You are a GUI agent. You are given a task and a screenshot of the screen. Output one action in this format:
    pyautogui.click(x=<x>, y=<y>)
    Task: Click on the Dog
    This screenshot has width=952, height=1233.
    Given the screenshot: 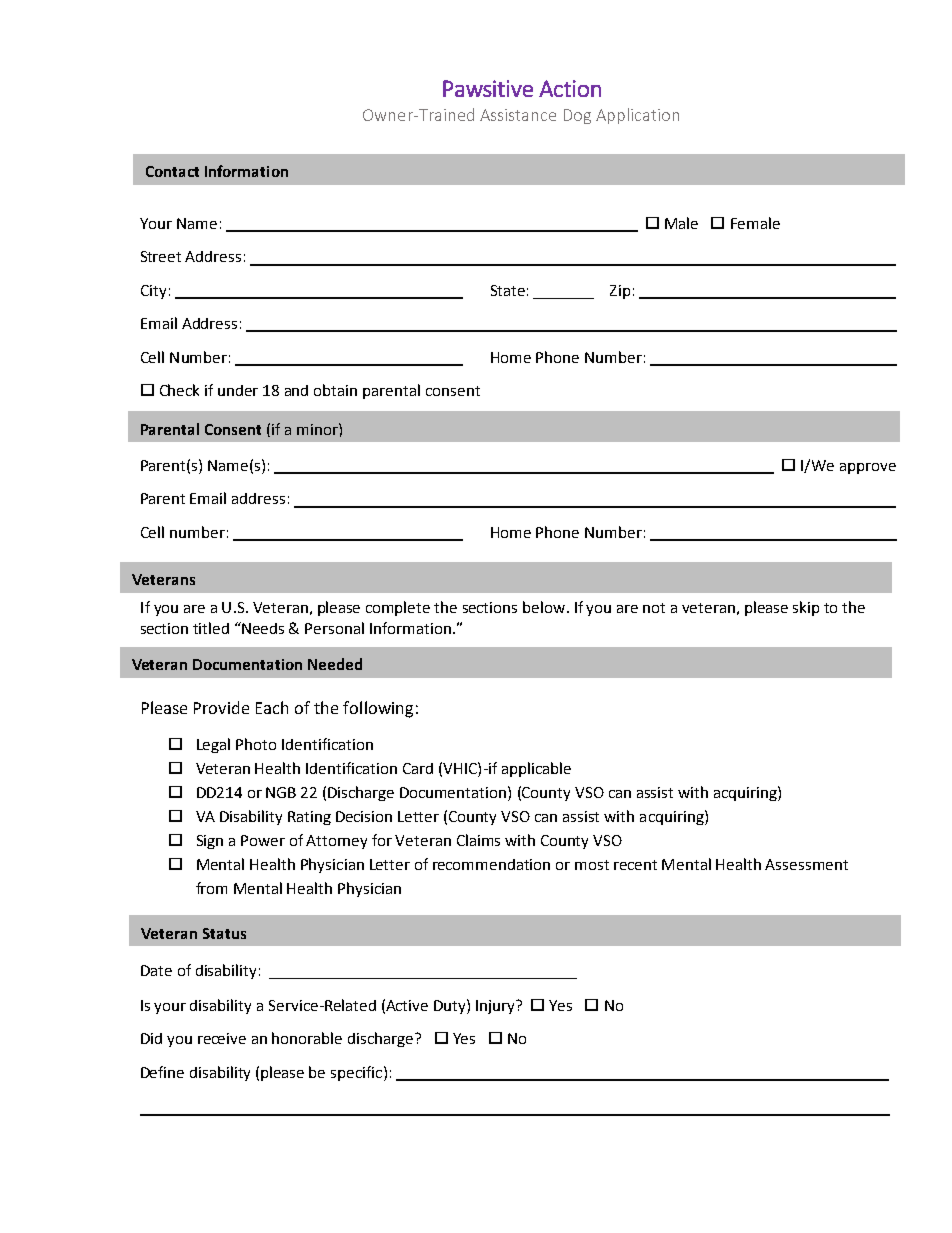 What is the action you would take?
    pyautogui.click(x=577, y=116)
